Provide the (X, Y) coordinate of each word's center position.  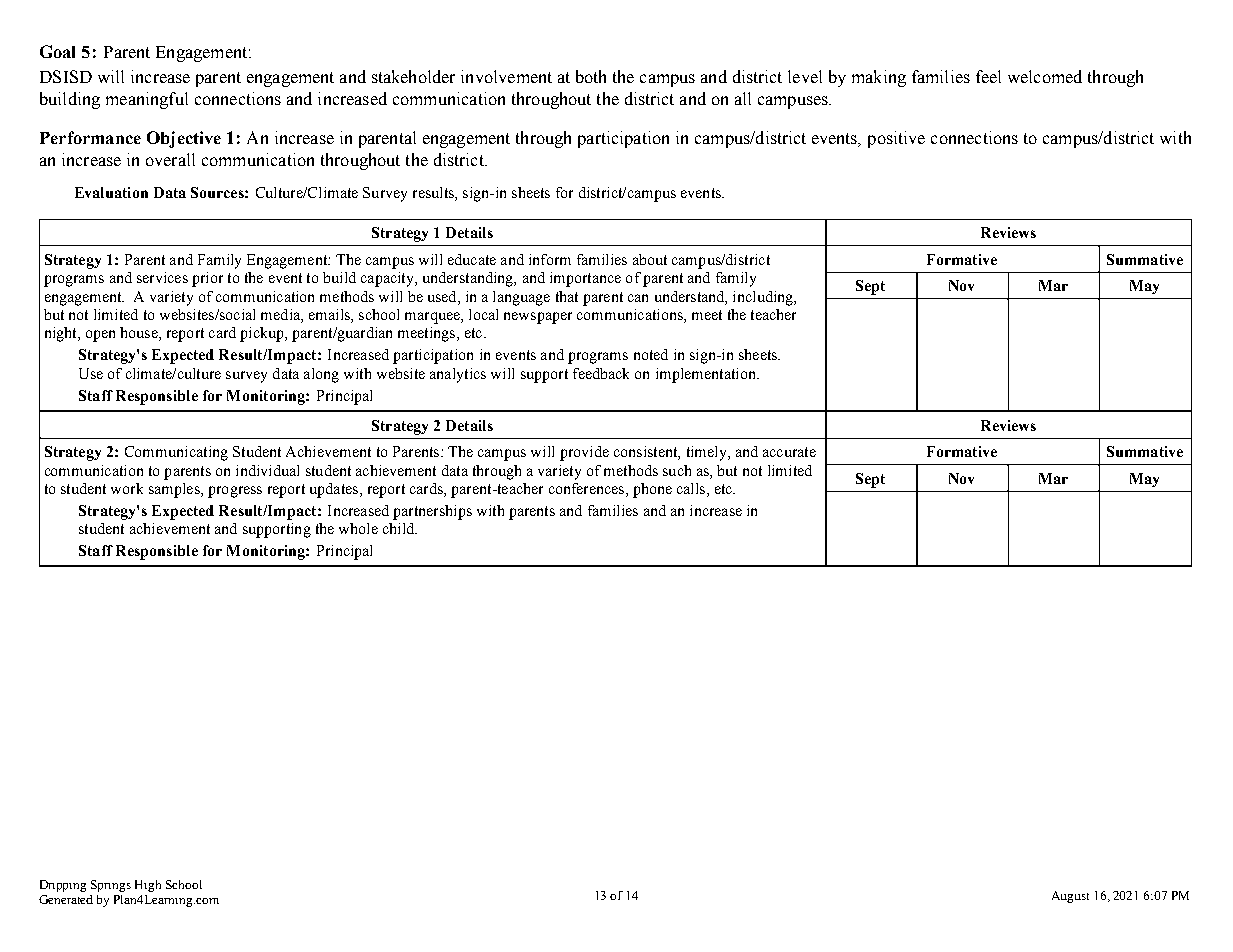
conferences (586, 488)
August (1070, 897)
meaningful (147, 100)
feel (988, 76)
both (591, 76)
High (148, 886)
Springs (111, 886)
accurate (789, 452)
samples (175, 490)
